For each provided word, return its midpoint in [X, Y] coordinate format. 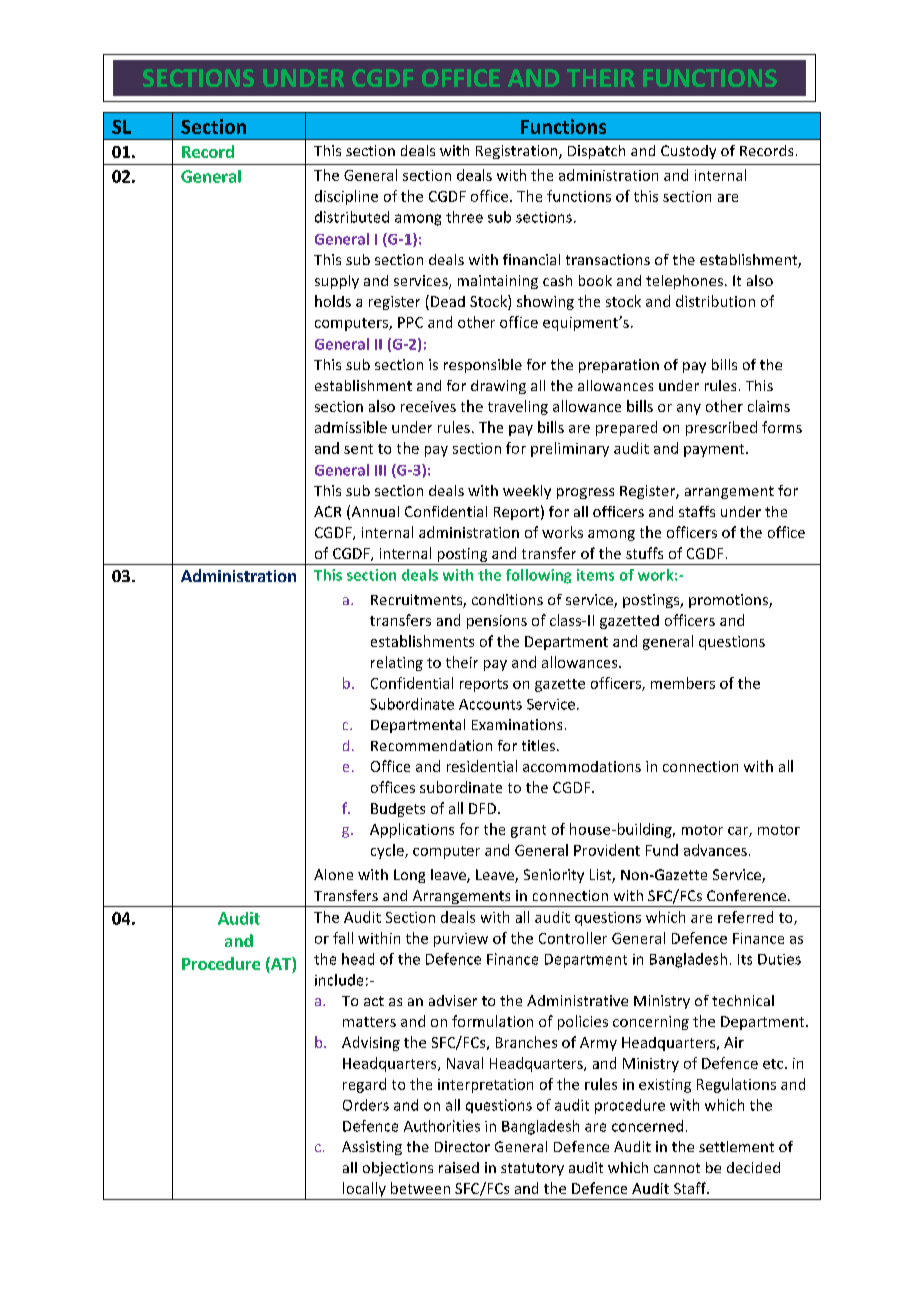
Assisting [372, 1148]
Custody [688, 152]
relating [397, 663]
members [683, 683]
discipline [346, 197]
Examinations [517, 724]
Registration [518, 152]
